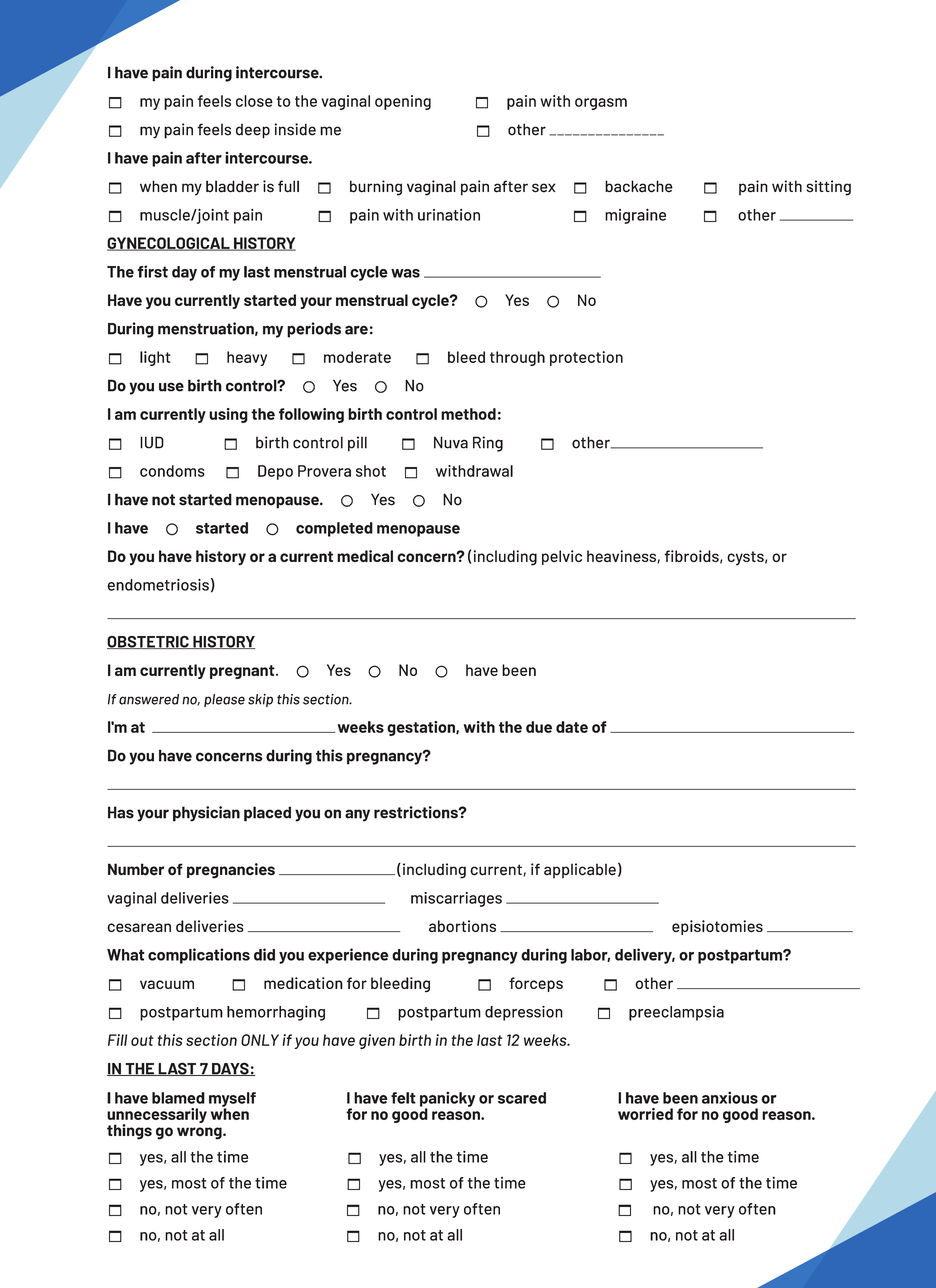 This screenshot has height=1288, width=936. Describe the element at coordinates (447, 1100) in the screenshot. I see `panicky` at that location.
